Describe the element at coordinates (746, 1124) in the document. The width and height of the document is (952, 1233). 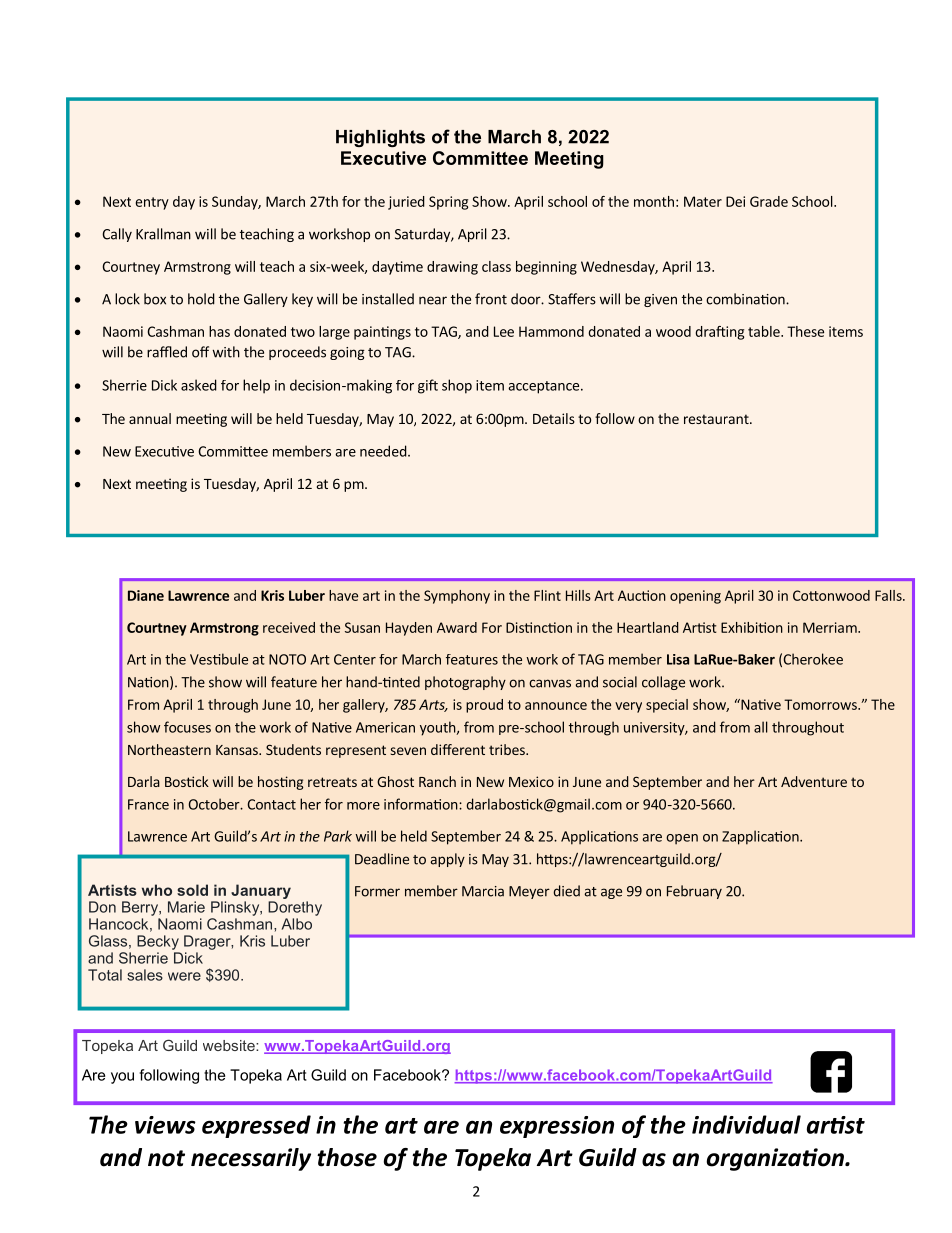
I see `individual` at that location.
